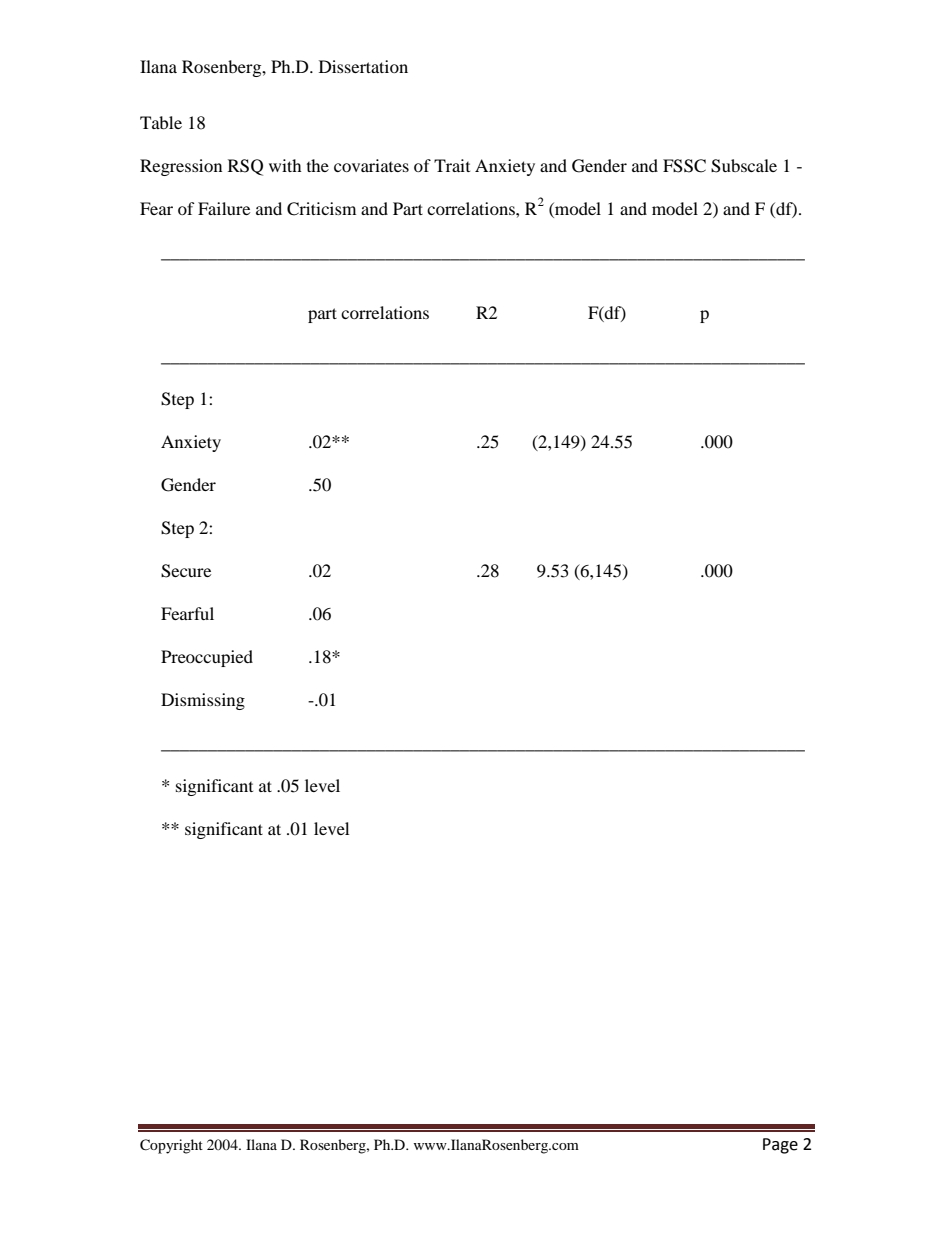 This page has height=1233, width=952. I want to click on Dismissing, so click(203, 701).
